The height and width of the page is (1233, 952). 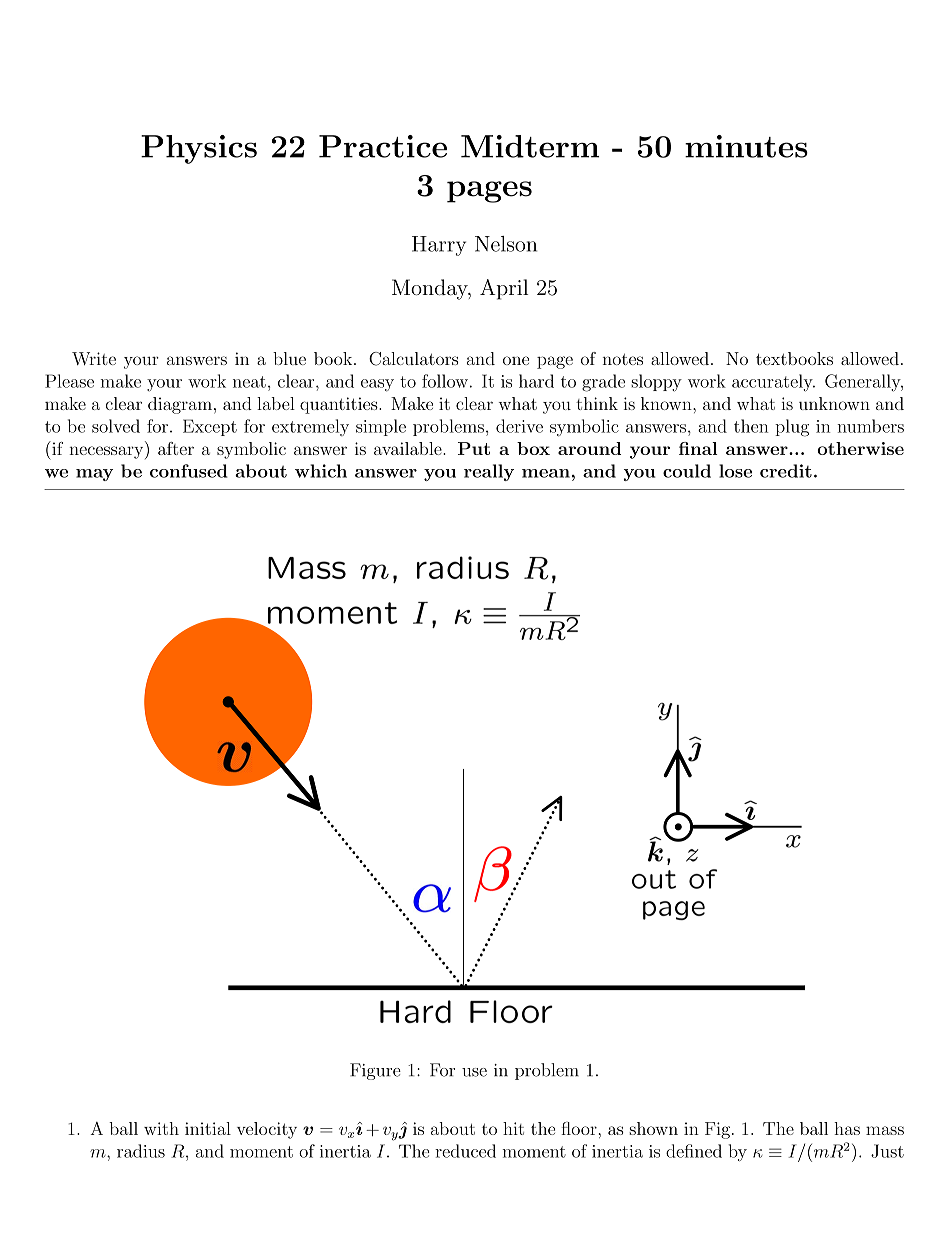 I want to click on with, so click(x=161, y=1128).
